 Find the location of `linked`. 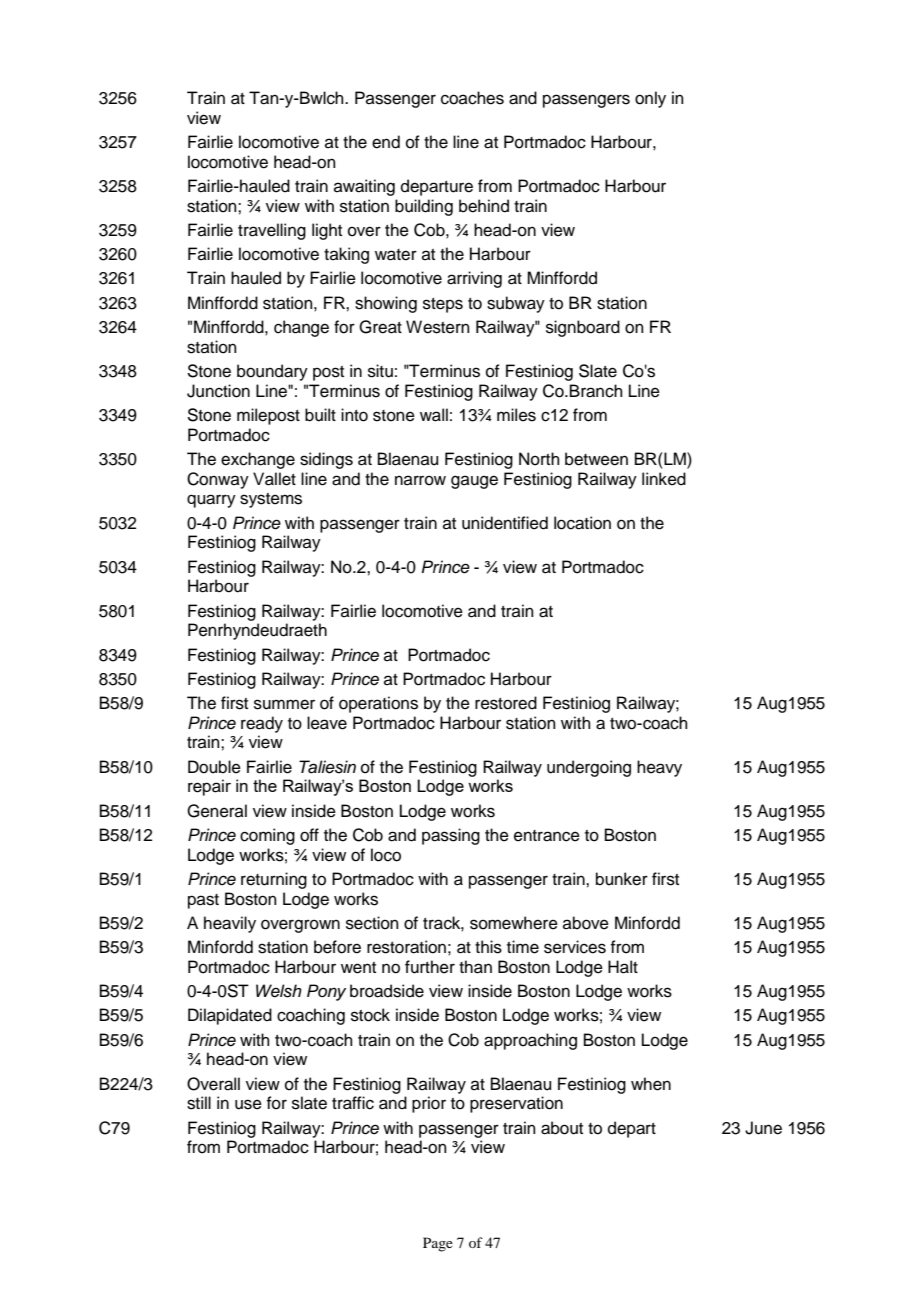

linked is located at coordinates (664, 479).
